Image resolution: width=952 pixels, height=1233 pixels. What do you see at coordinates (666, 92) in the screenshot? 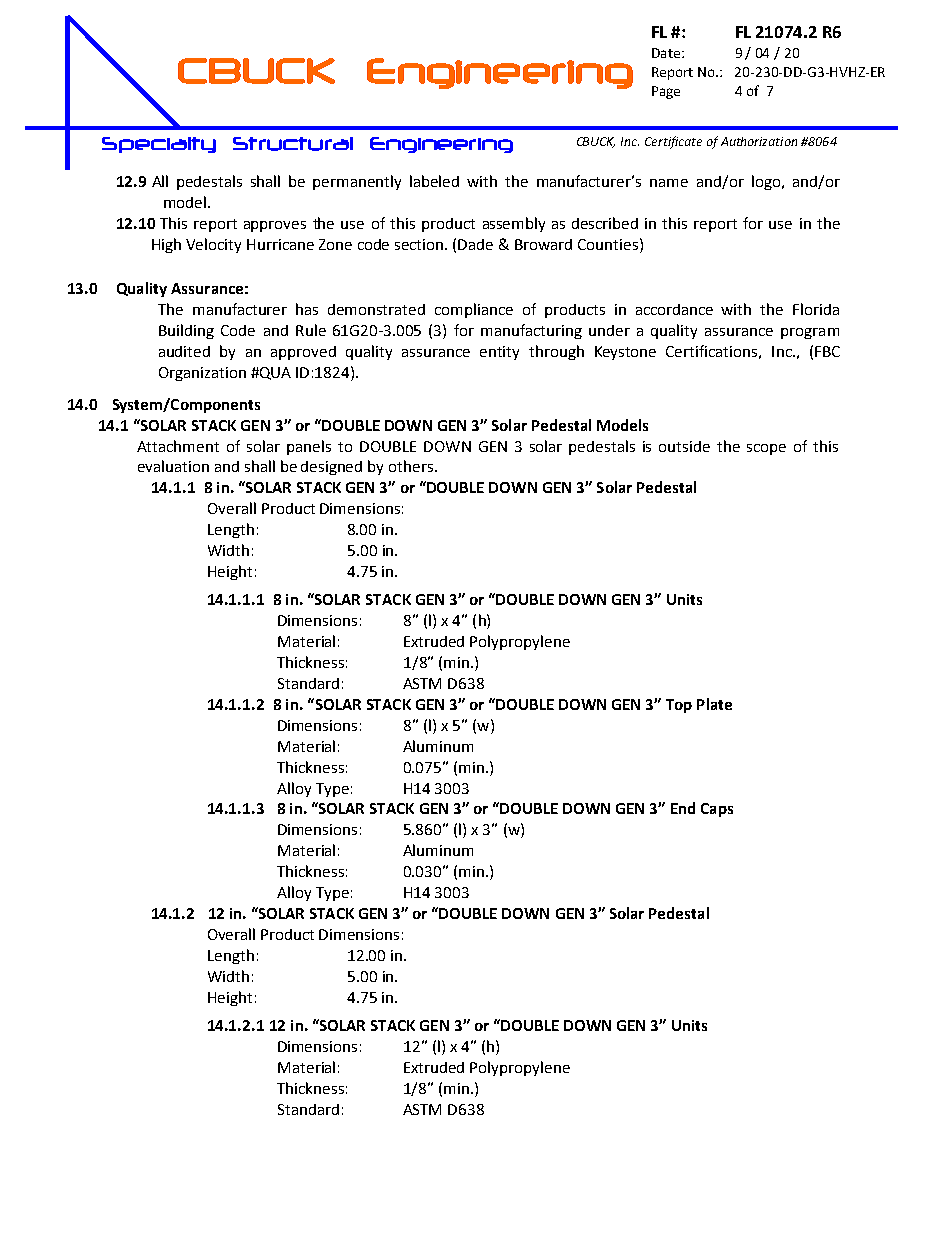
I see `Page` at bounding box center [666, 92].
